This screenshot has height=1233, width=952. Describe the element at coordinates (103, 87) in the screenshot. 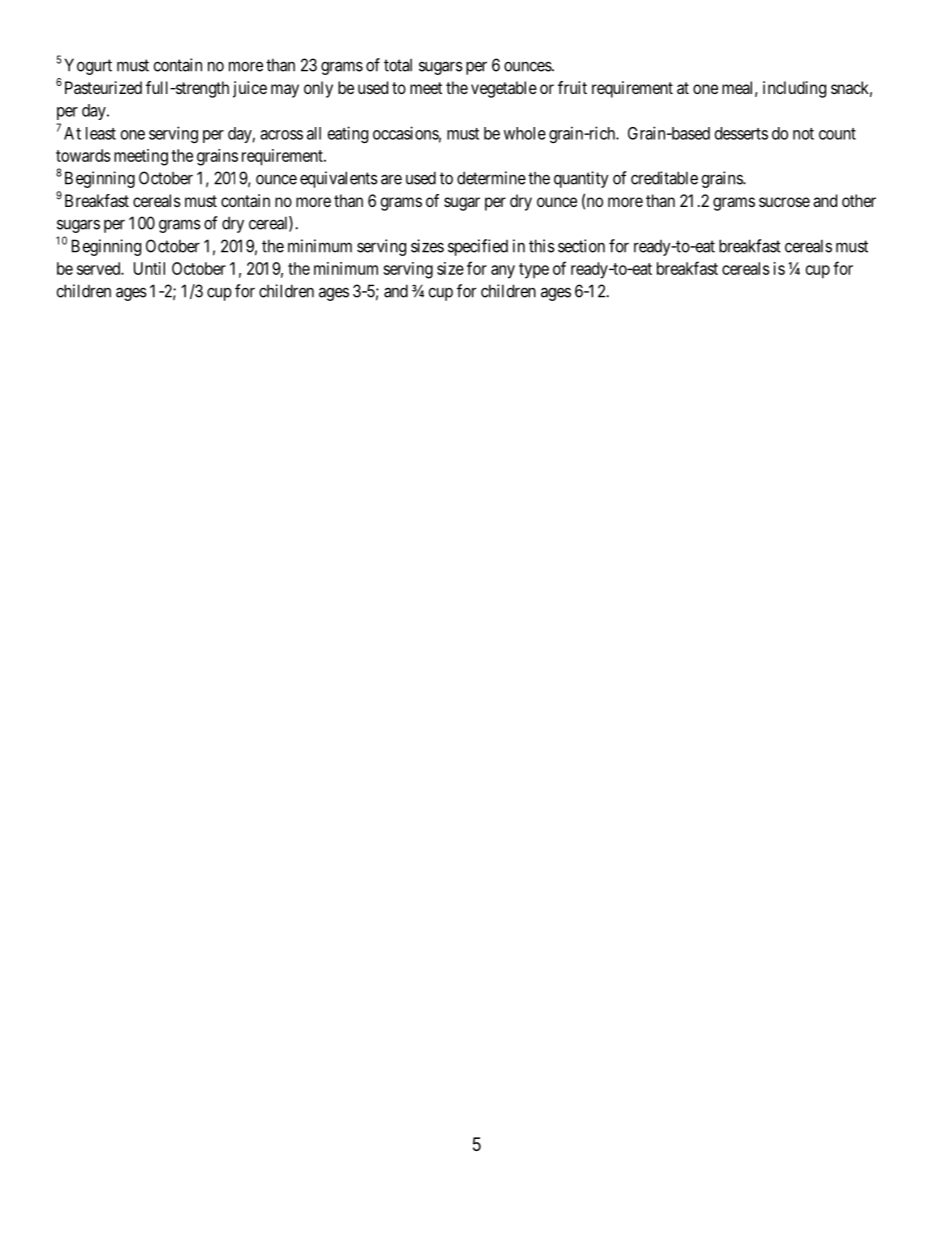

I see `Pasteurized` at that location.
